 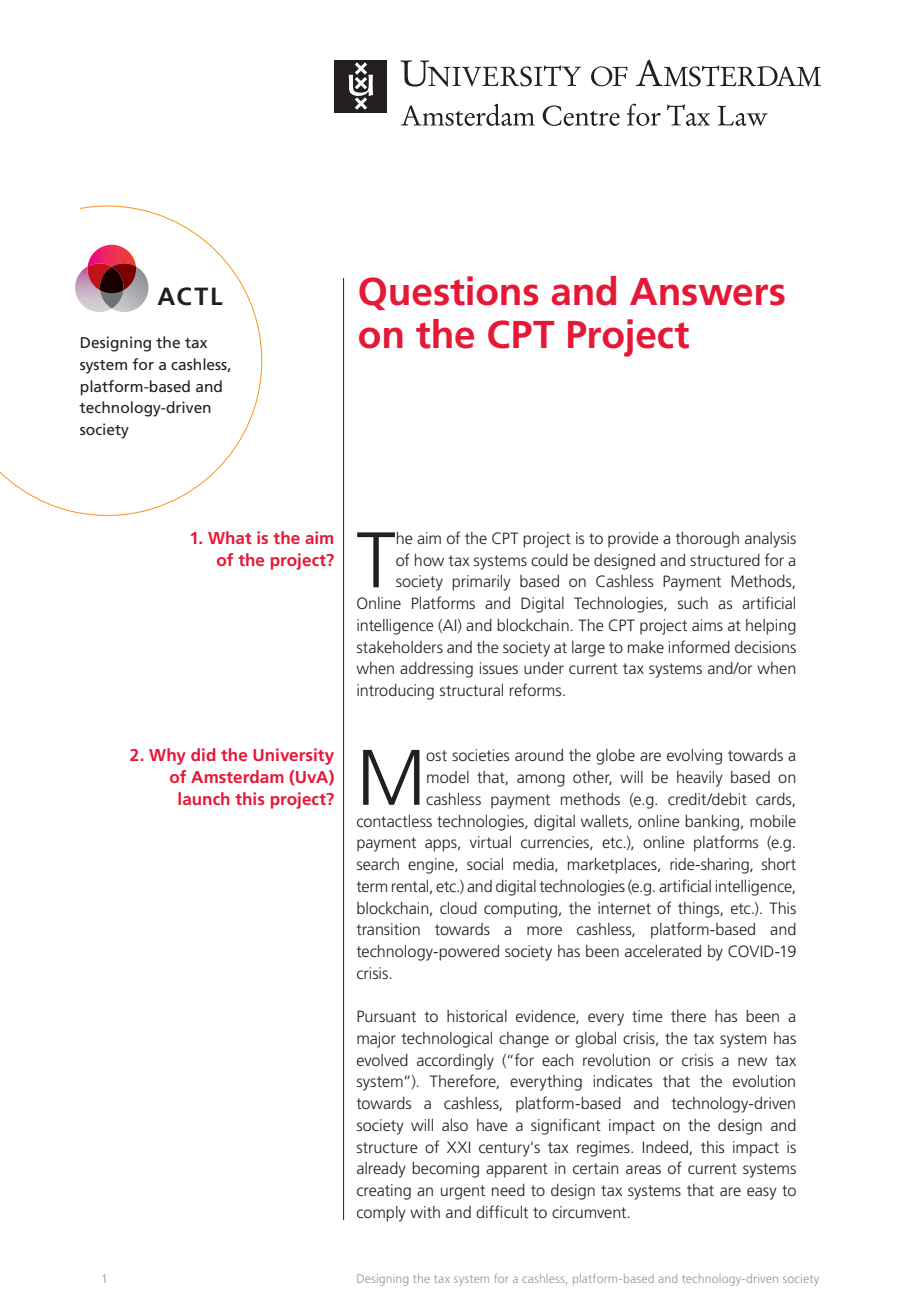 I want to click on already, so click(x=381, y=1170).
